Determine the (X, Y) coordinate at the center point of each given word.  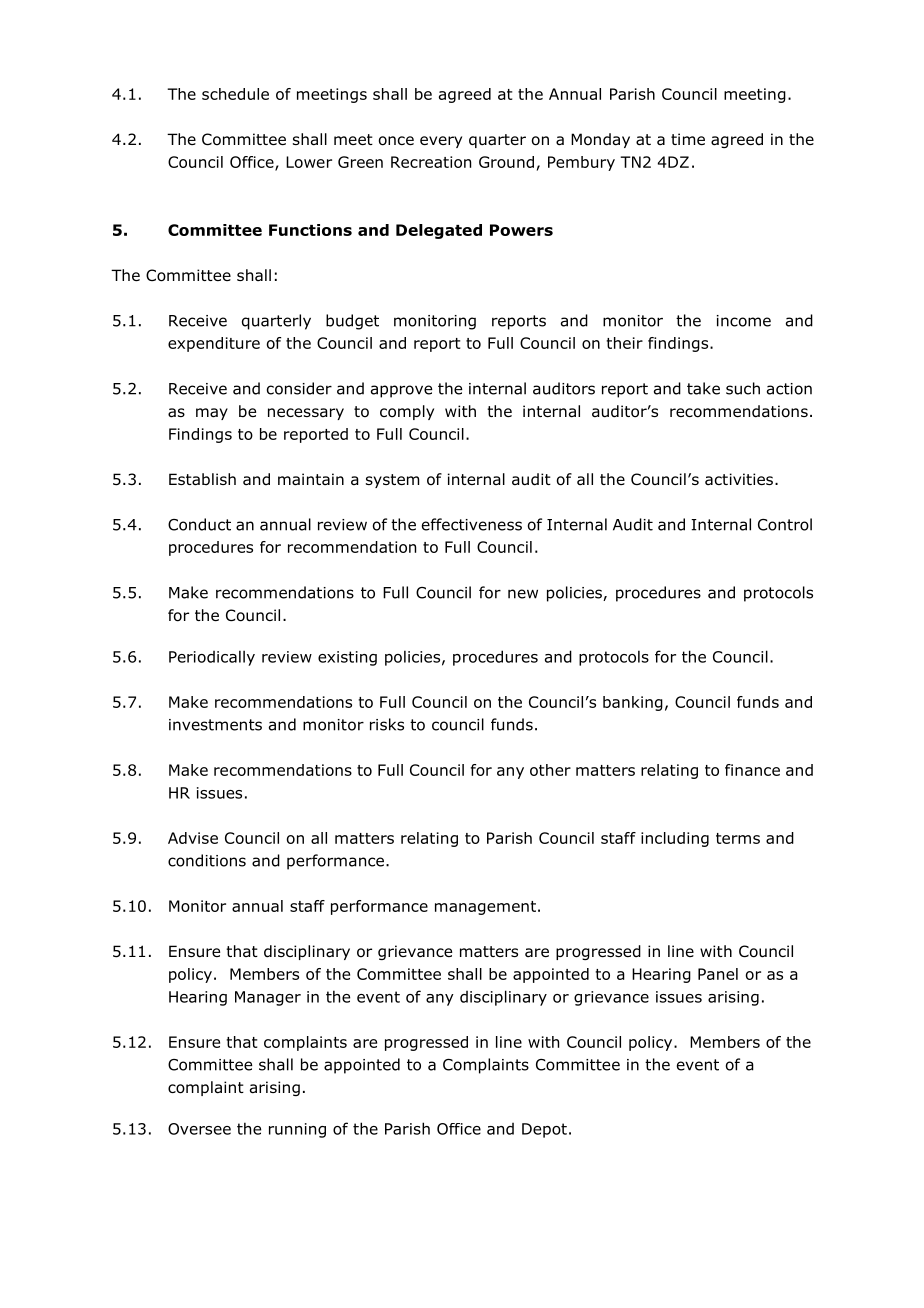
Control (785, 524)
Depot (544, 1130)
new (523, 594)
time (688, 139)
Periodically (212, 658)
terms (738, 838)
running (297, 1130)
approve (401, 391)
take (703, 388)
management (485, 908)
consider (299, 388)
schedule (235, 94)
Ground (506, 162)
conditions (207, 860)
